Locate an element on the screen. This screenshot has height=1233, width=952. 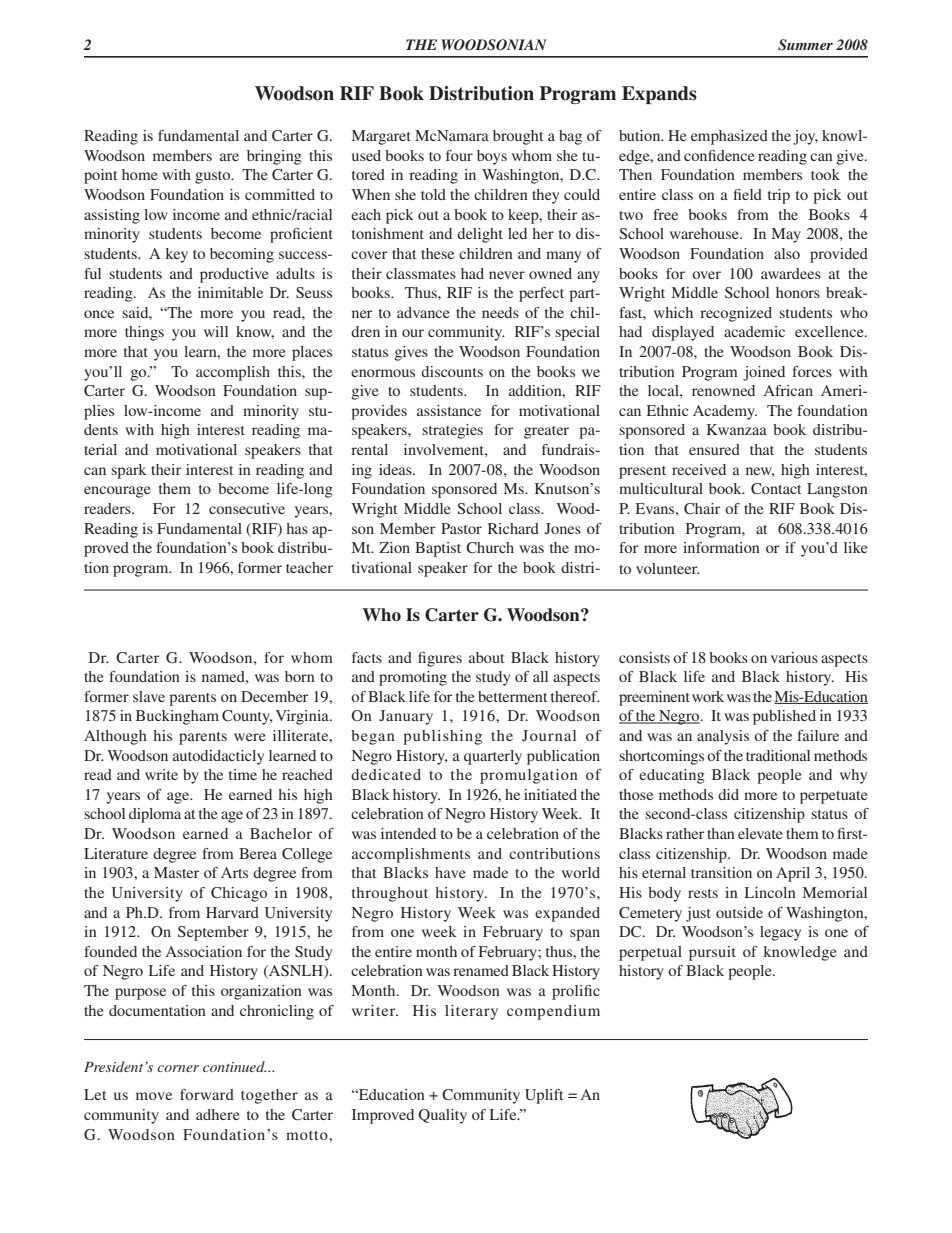
brought is located at coordinates (518, 137).
